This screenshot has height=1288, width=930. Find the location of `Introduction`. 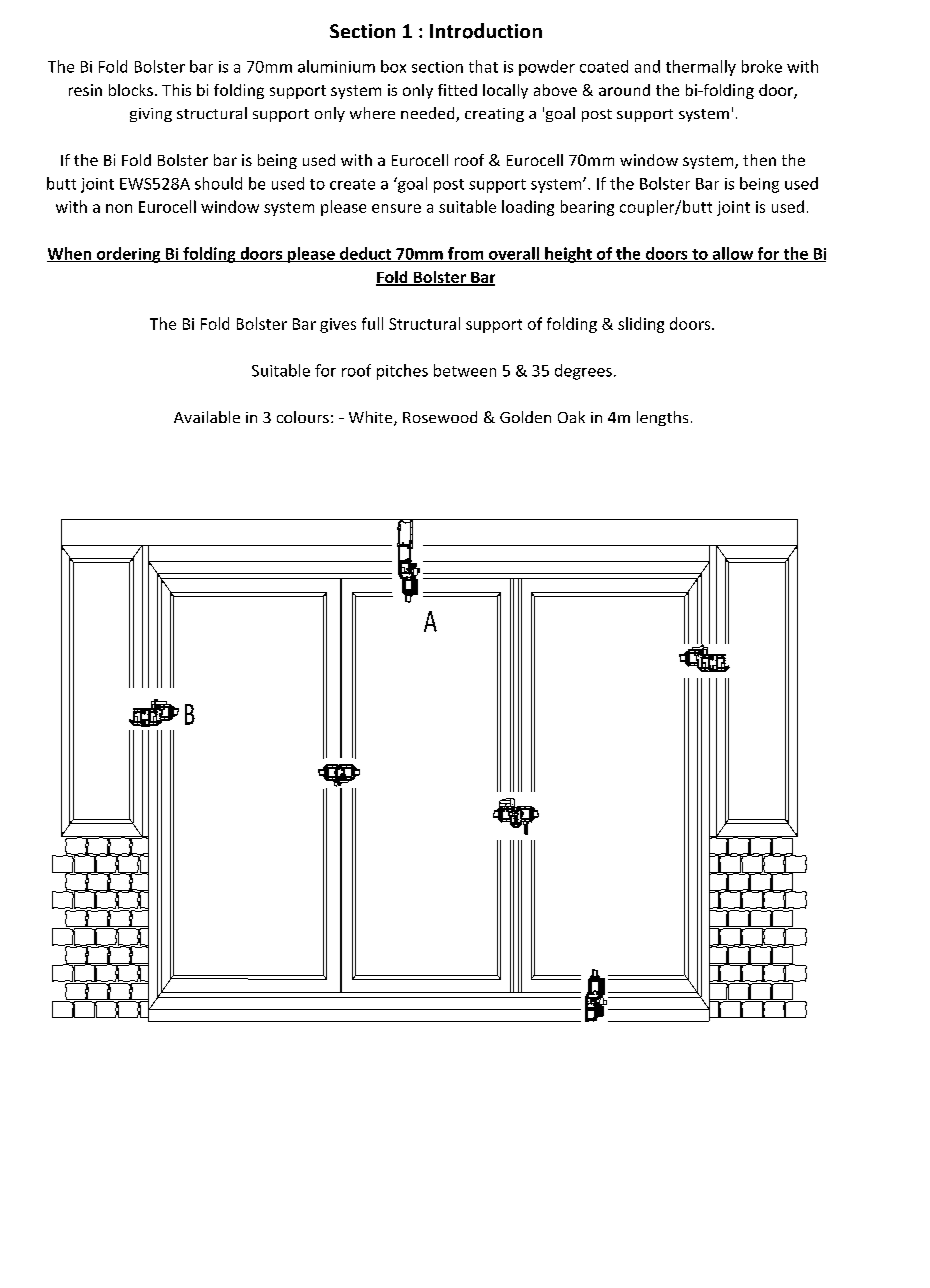

Introduction is located at coordinates (486, 31).
